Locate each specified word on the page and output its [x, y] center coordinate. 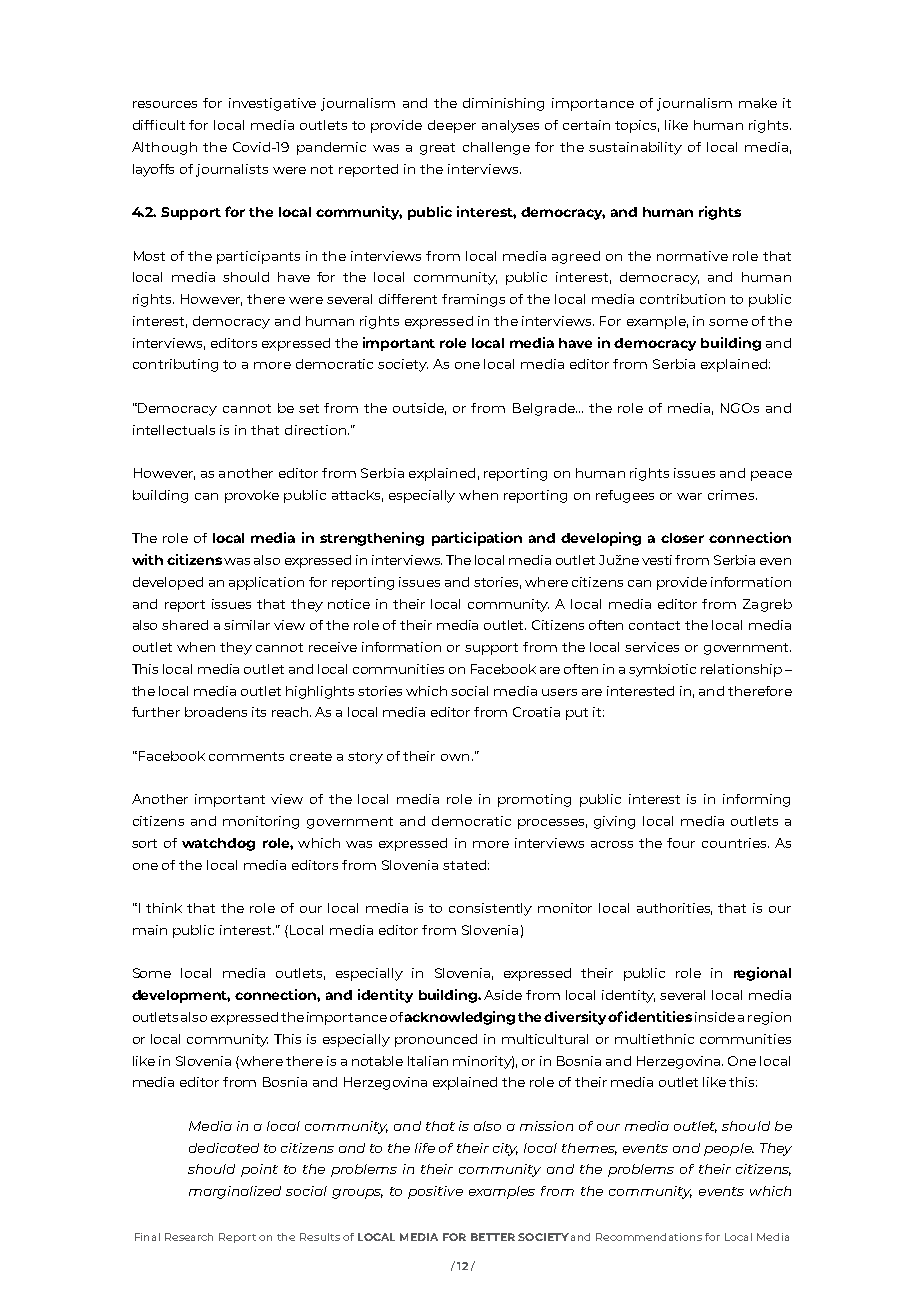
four [681, 843]
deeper [452, 126]
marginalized [235, 1192]
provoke [252, 496]
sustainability [635, 148]
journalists [232, 170]
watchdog [218, 844]
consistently [490, 909]
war [689, 496]
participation [477, 539]
